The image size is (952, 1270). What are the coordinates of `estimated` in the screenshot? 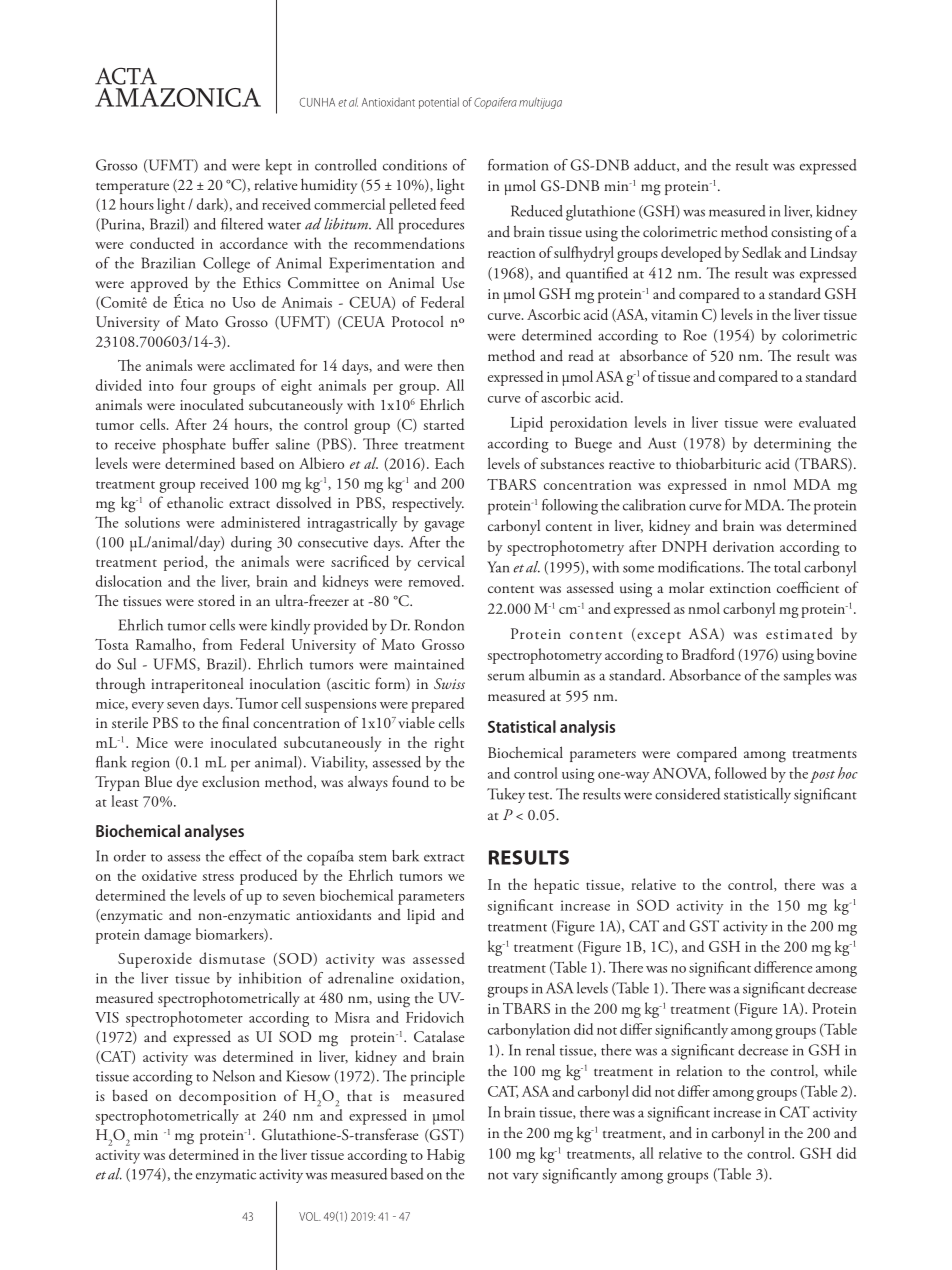 It's located at (799, 633).
